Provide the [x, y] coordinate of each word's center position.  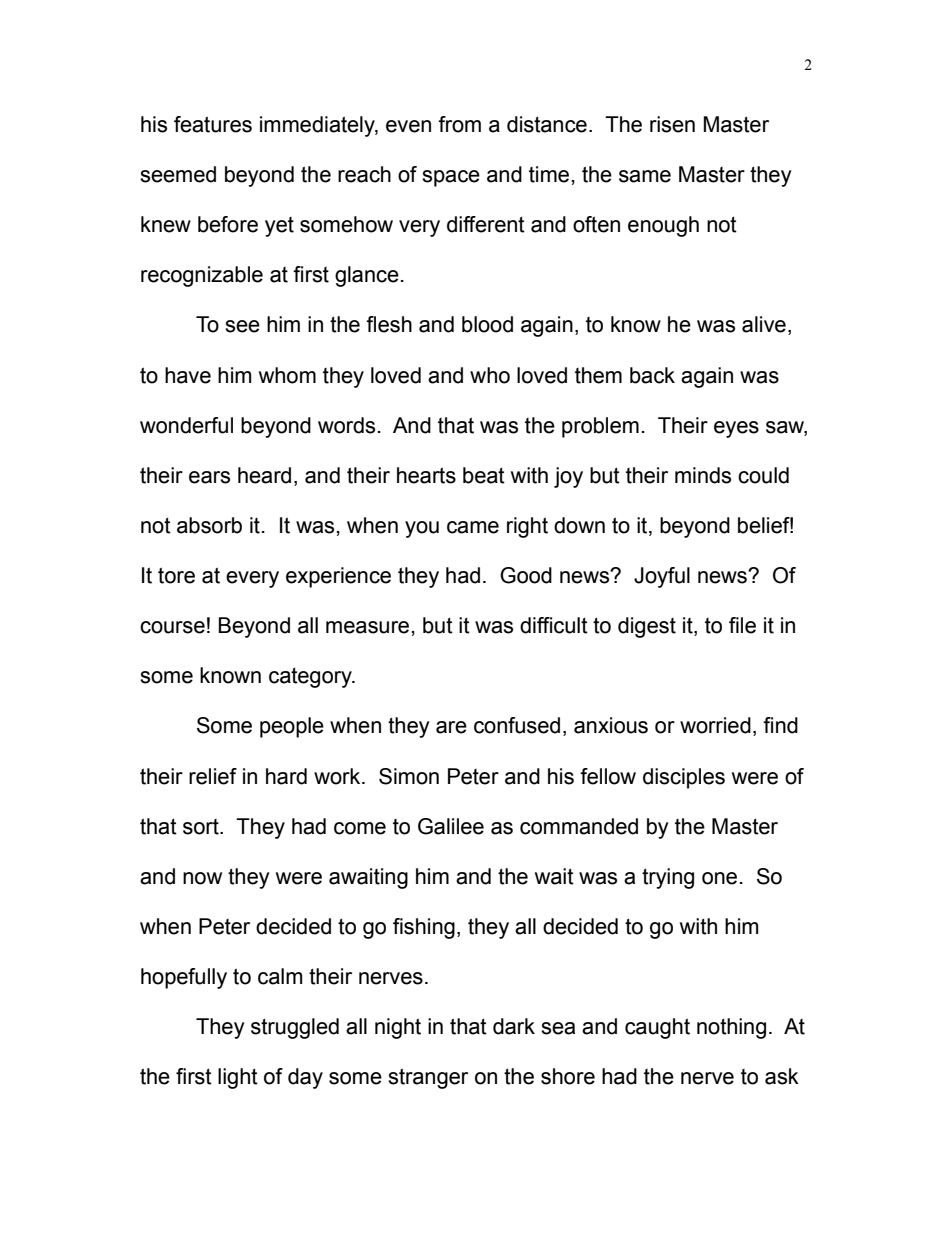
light [238, 1078]
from [459, 124]
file [742, 625]
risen [672, 124]
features [213, 124]
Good [526, 575]
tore [176, 575]
